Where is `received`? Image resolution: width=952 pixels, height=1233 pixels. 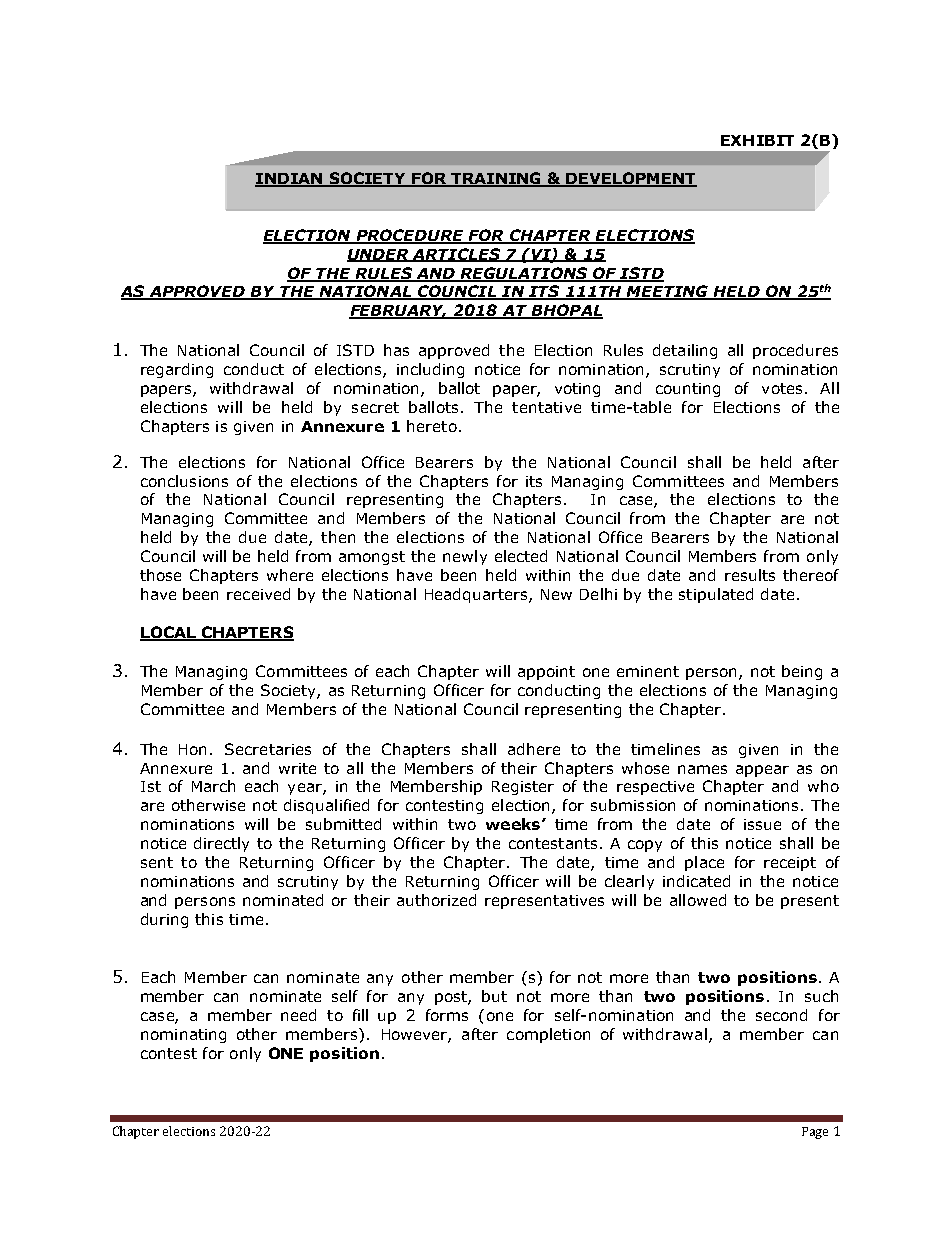
received is located at coordinates (258, 594).
